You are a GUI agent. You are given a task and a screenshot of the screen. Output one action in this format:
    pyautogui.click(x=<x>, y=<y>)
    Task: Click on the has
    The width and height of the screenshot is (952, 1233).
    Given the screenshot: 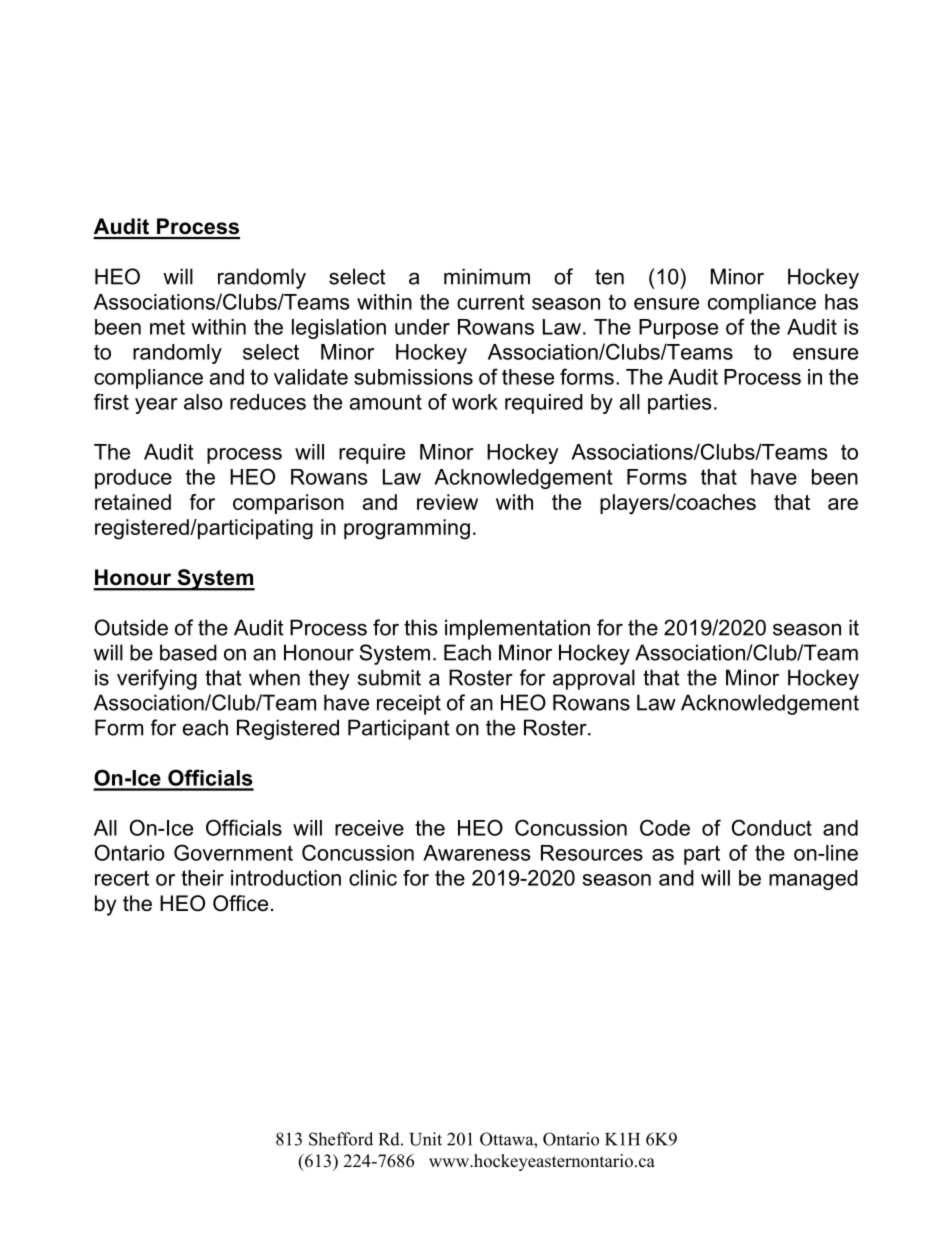 What is the action you would take?
    pyautogui.click(x=841, y=302)
